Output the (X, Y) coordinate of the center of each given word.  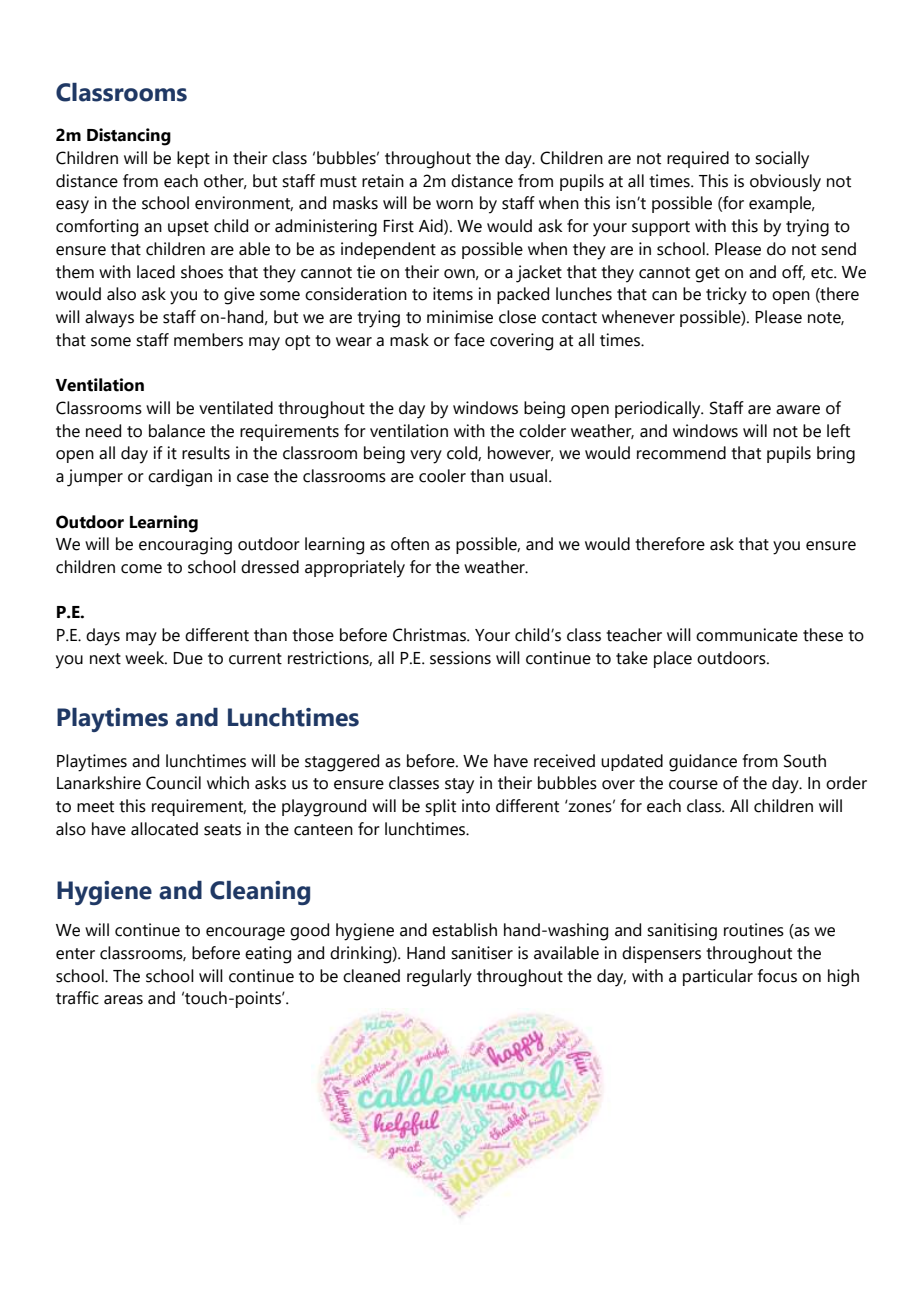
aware (798, 410)
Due (188, 658)
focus (777, 976)
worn (454, 205)
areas (123, 1000)
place (673, 659)
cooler (442, 476)
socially (782, 160)
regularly (439, 978)
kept (193, 159)
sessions (460, 658)
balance (177, 431)
